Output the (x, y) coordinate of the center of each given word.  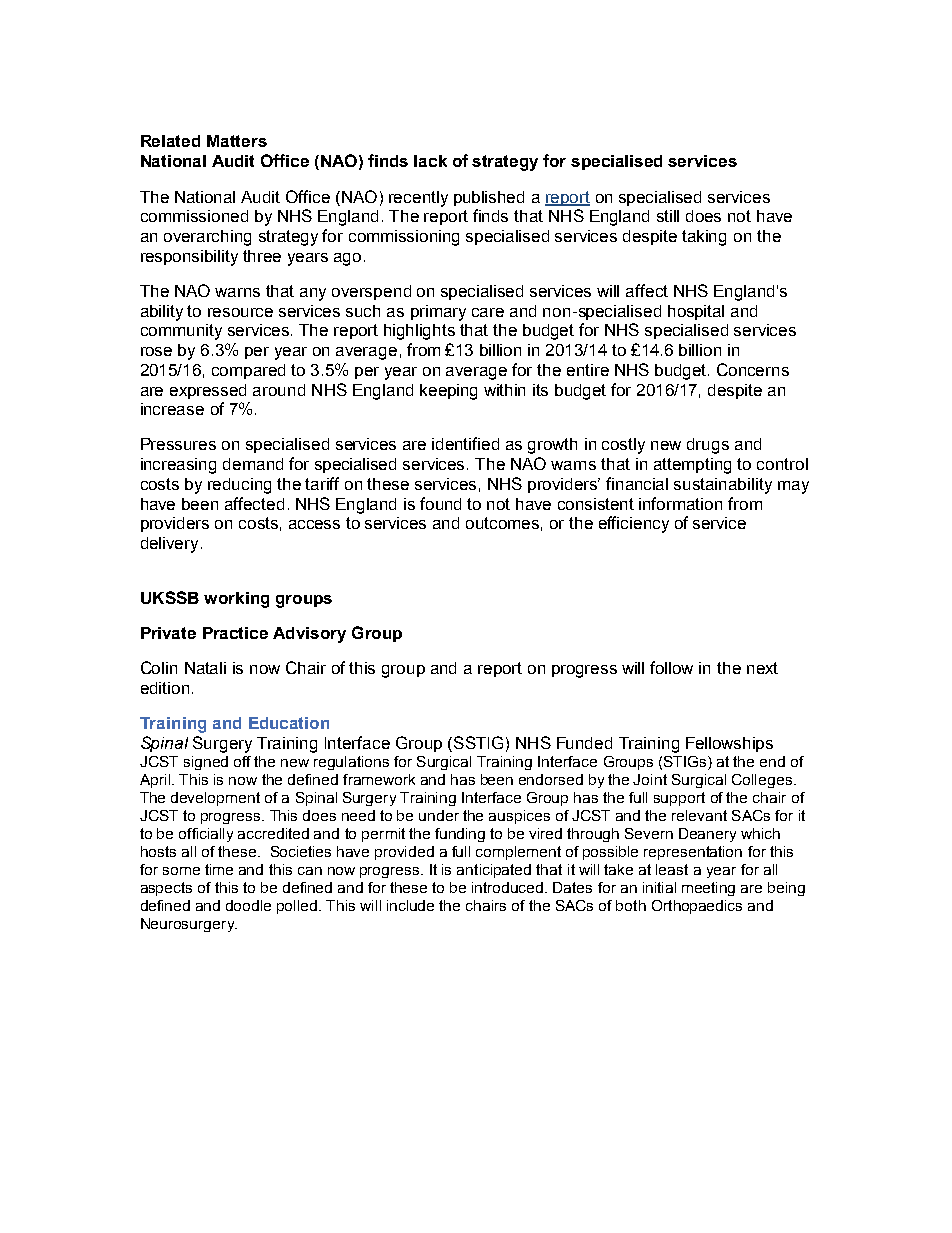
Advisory (309, 635)
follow (671, 667)
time (219, 869)
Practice (235, 633)
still (668, 216)
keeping (448, 392)
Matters (237, 141)
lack (430, 161)
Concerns (753, 369)
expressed (208, 391)
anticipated (494, 871)
